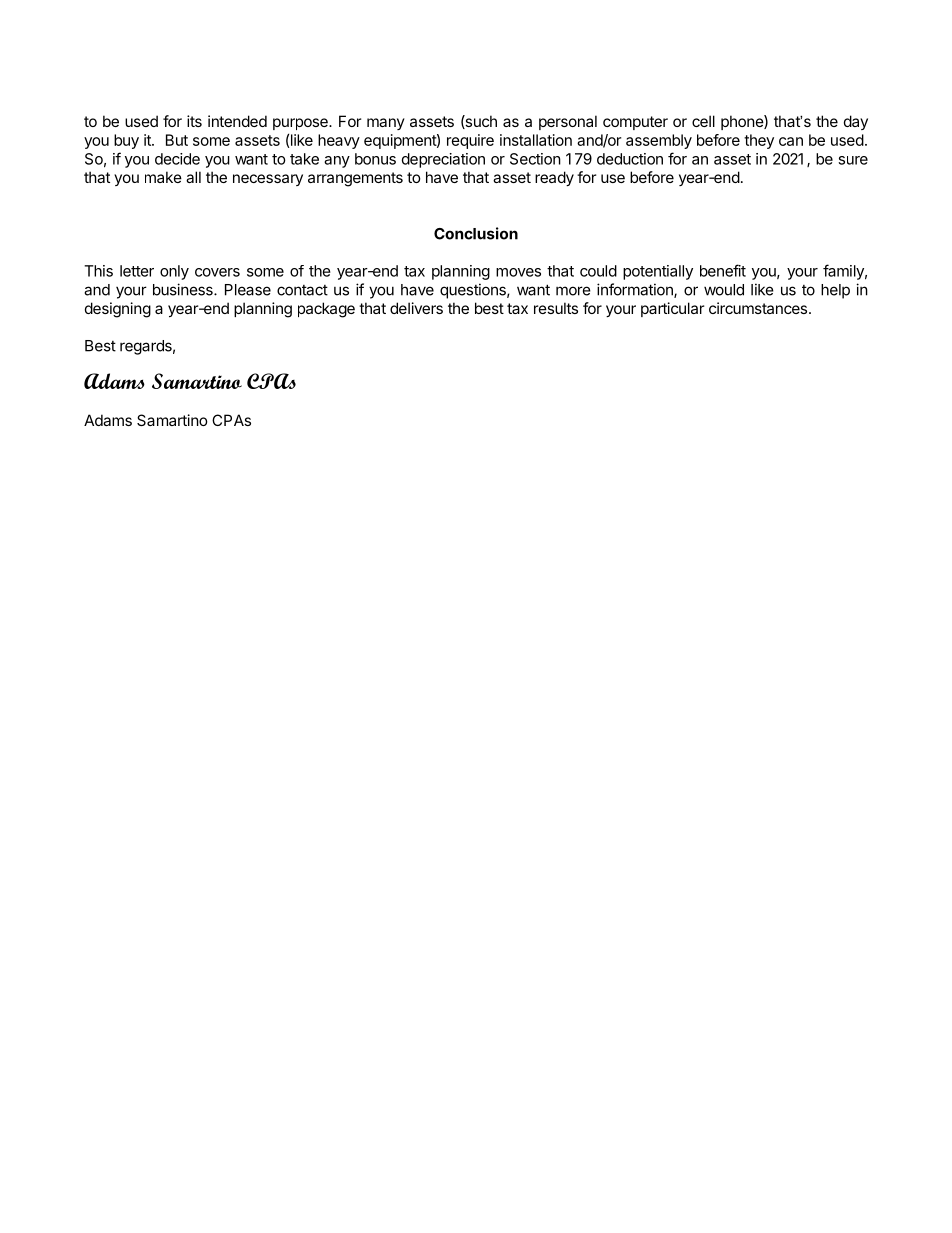 This screenshot has height=1233, width=952. Describe the element at coordinates (476, 233) in the screenshot. I see `Conclusion` at that location.
